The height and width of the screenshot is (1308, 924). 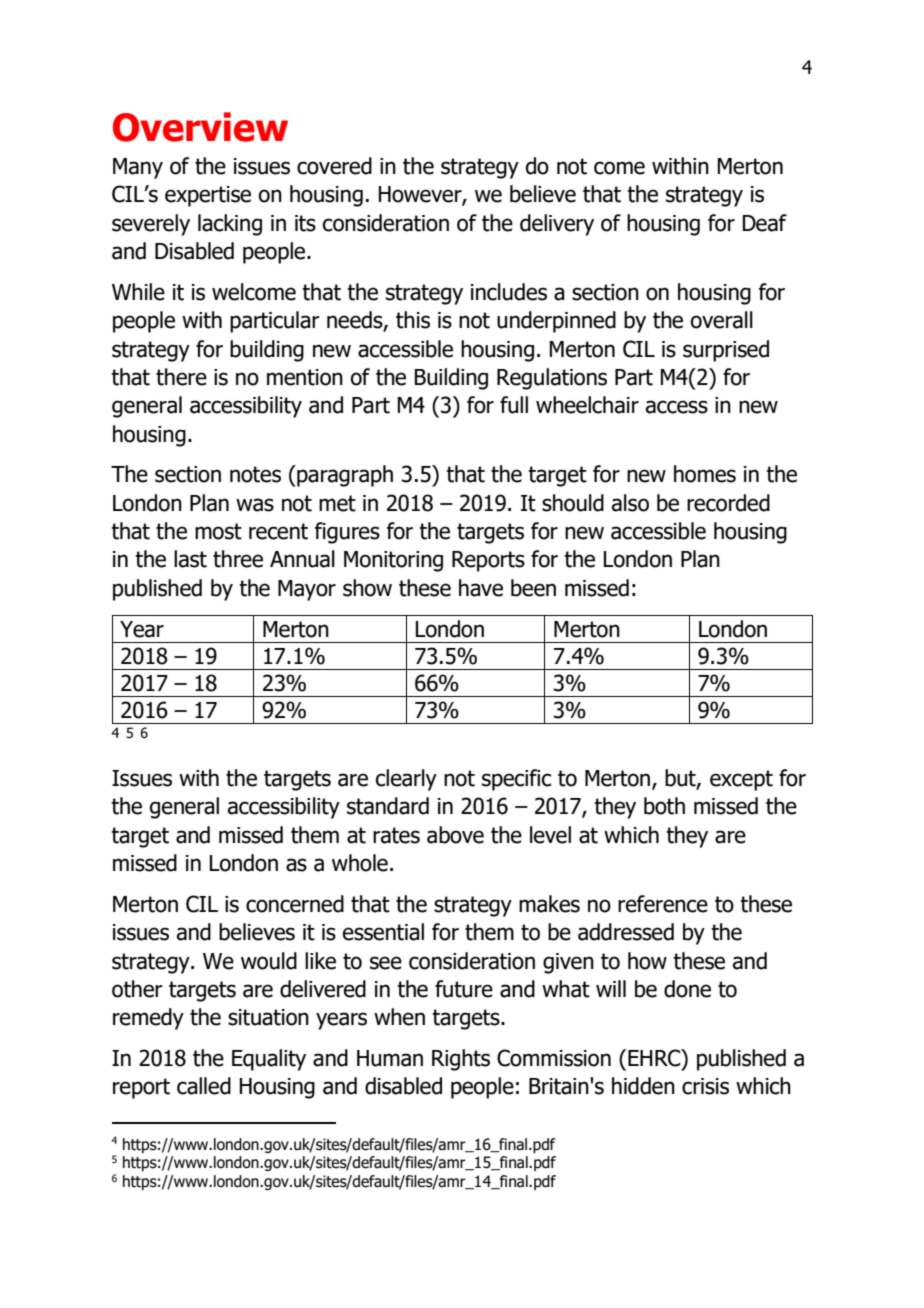 I want to click on Rights, so click(x=461, y=1060).
